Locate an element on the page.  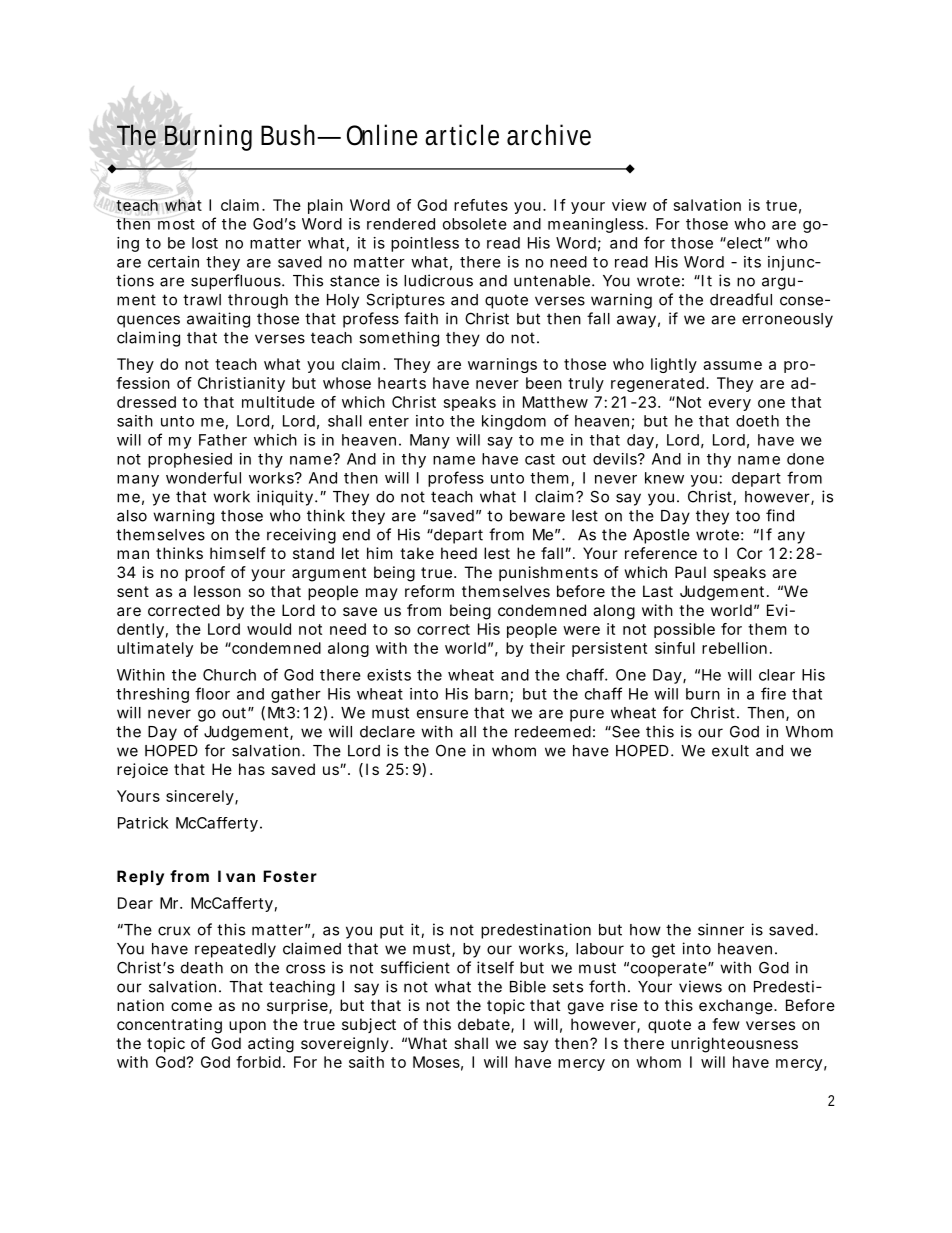
article is located at coordinates (462, 135).
